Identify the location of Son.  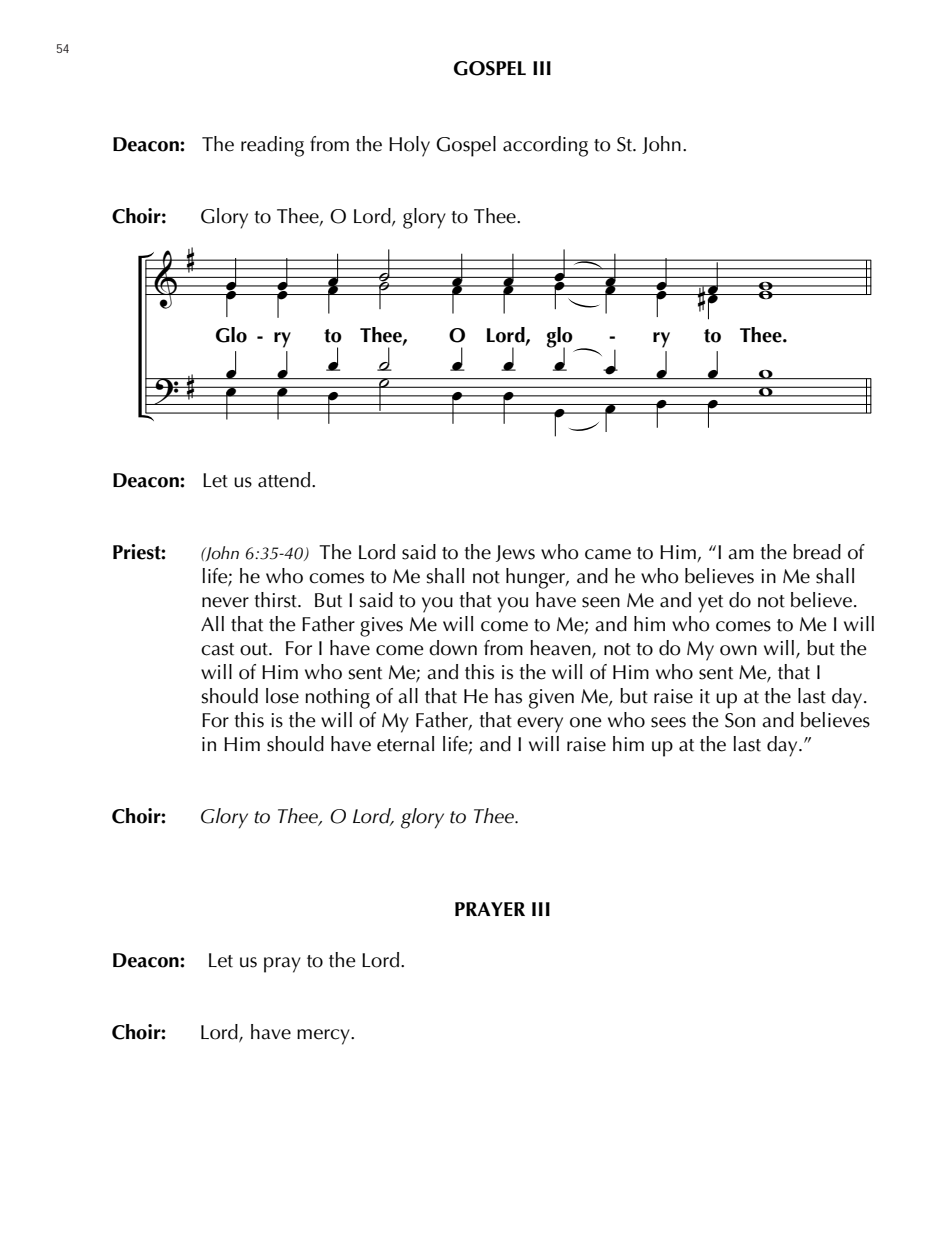
(740, 720).
